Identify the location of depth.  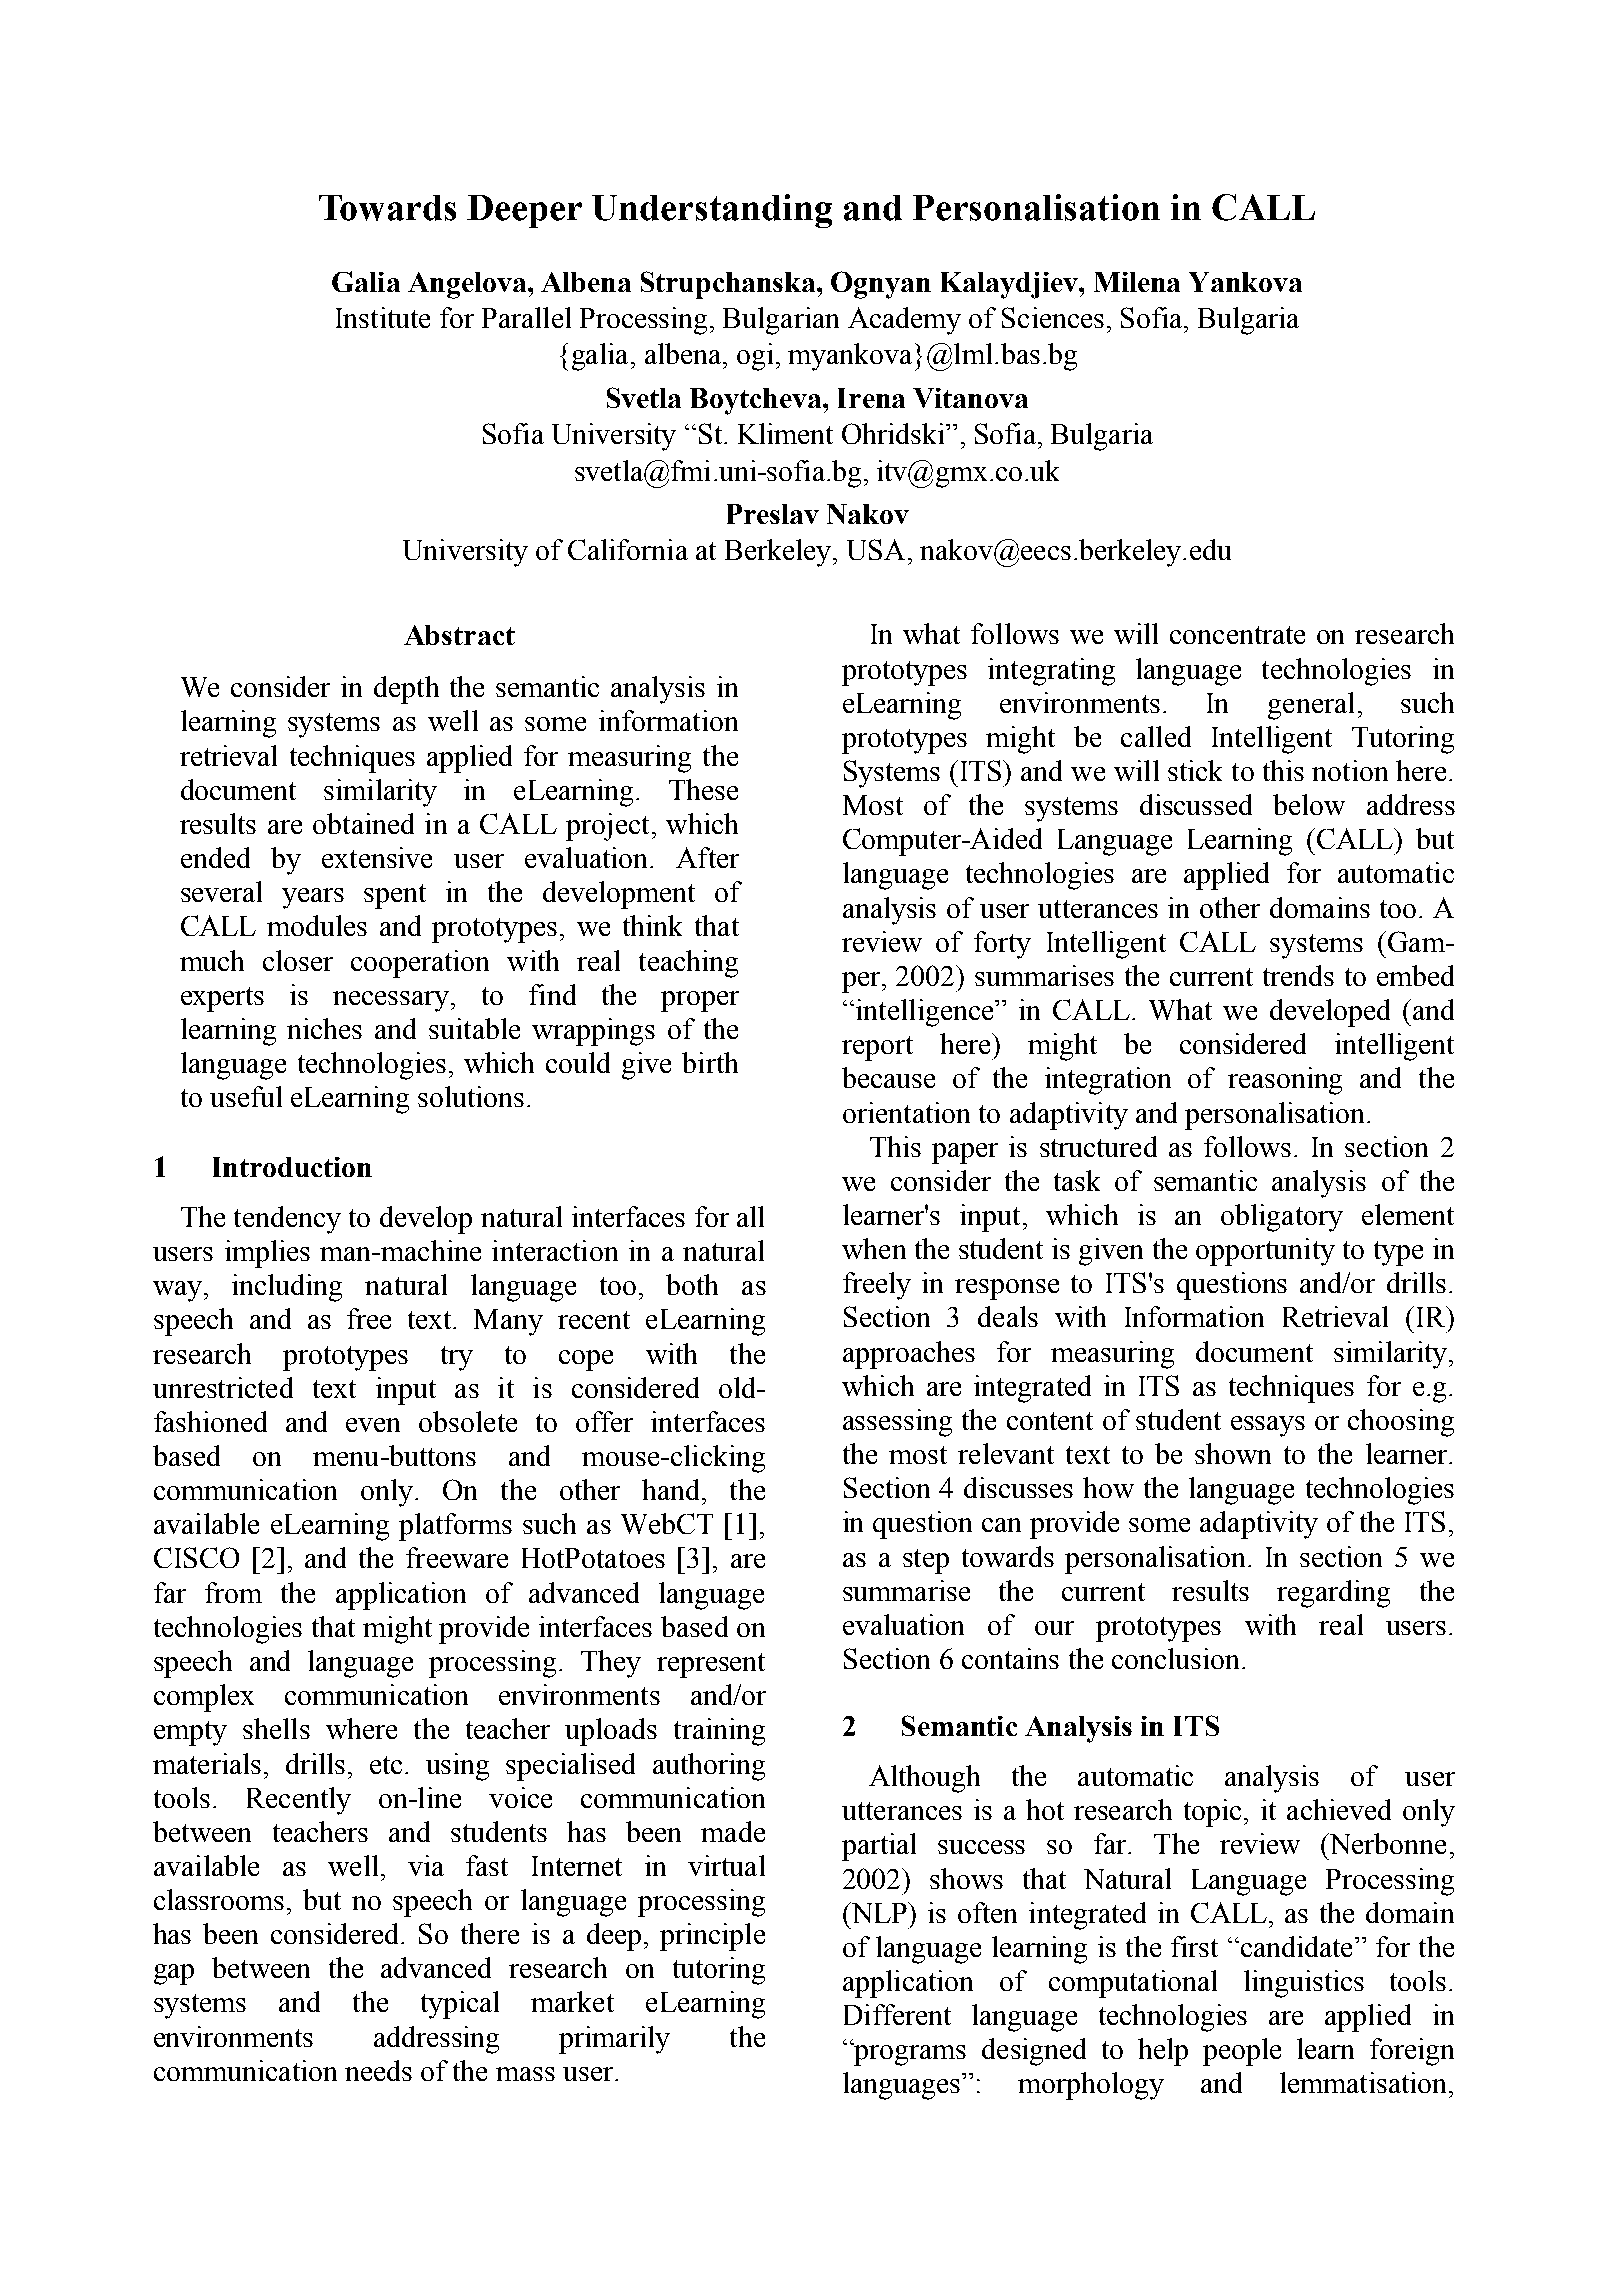
(406, 690).
